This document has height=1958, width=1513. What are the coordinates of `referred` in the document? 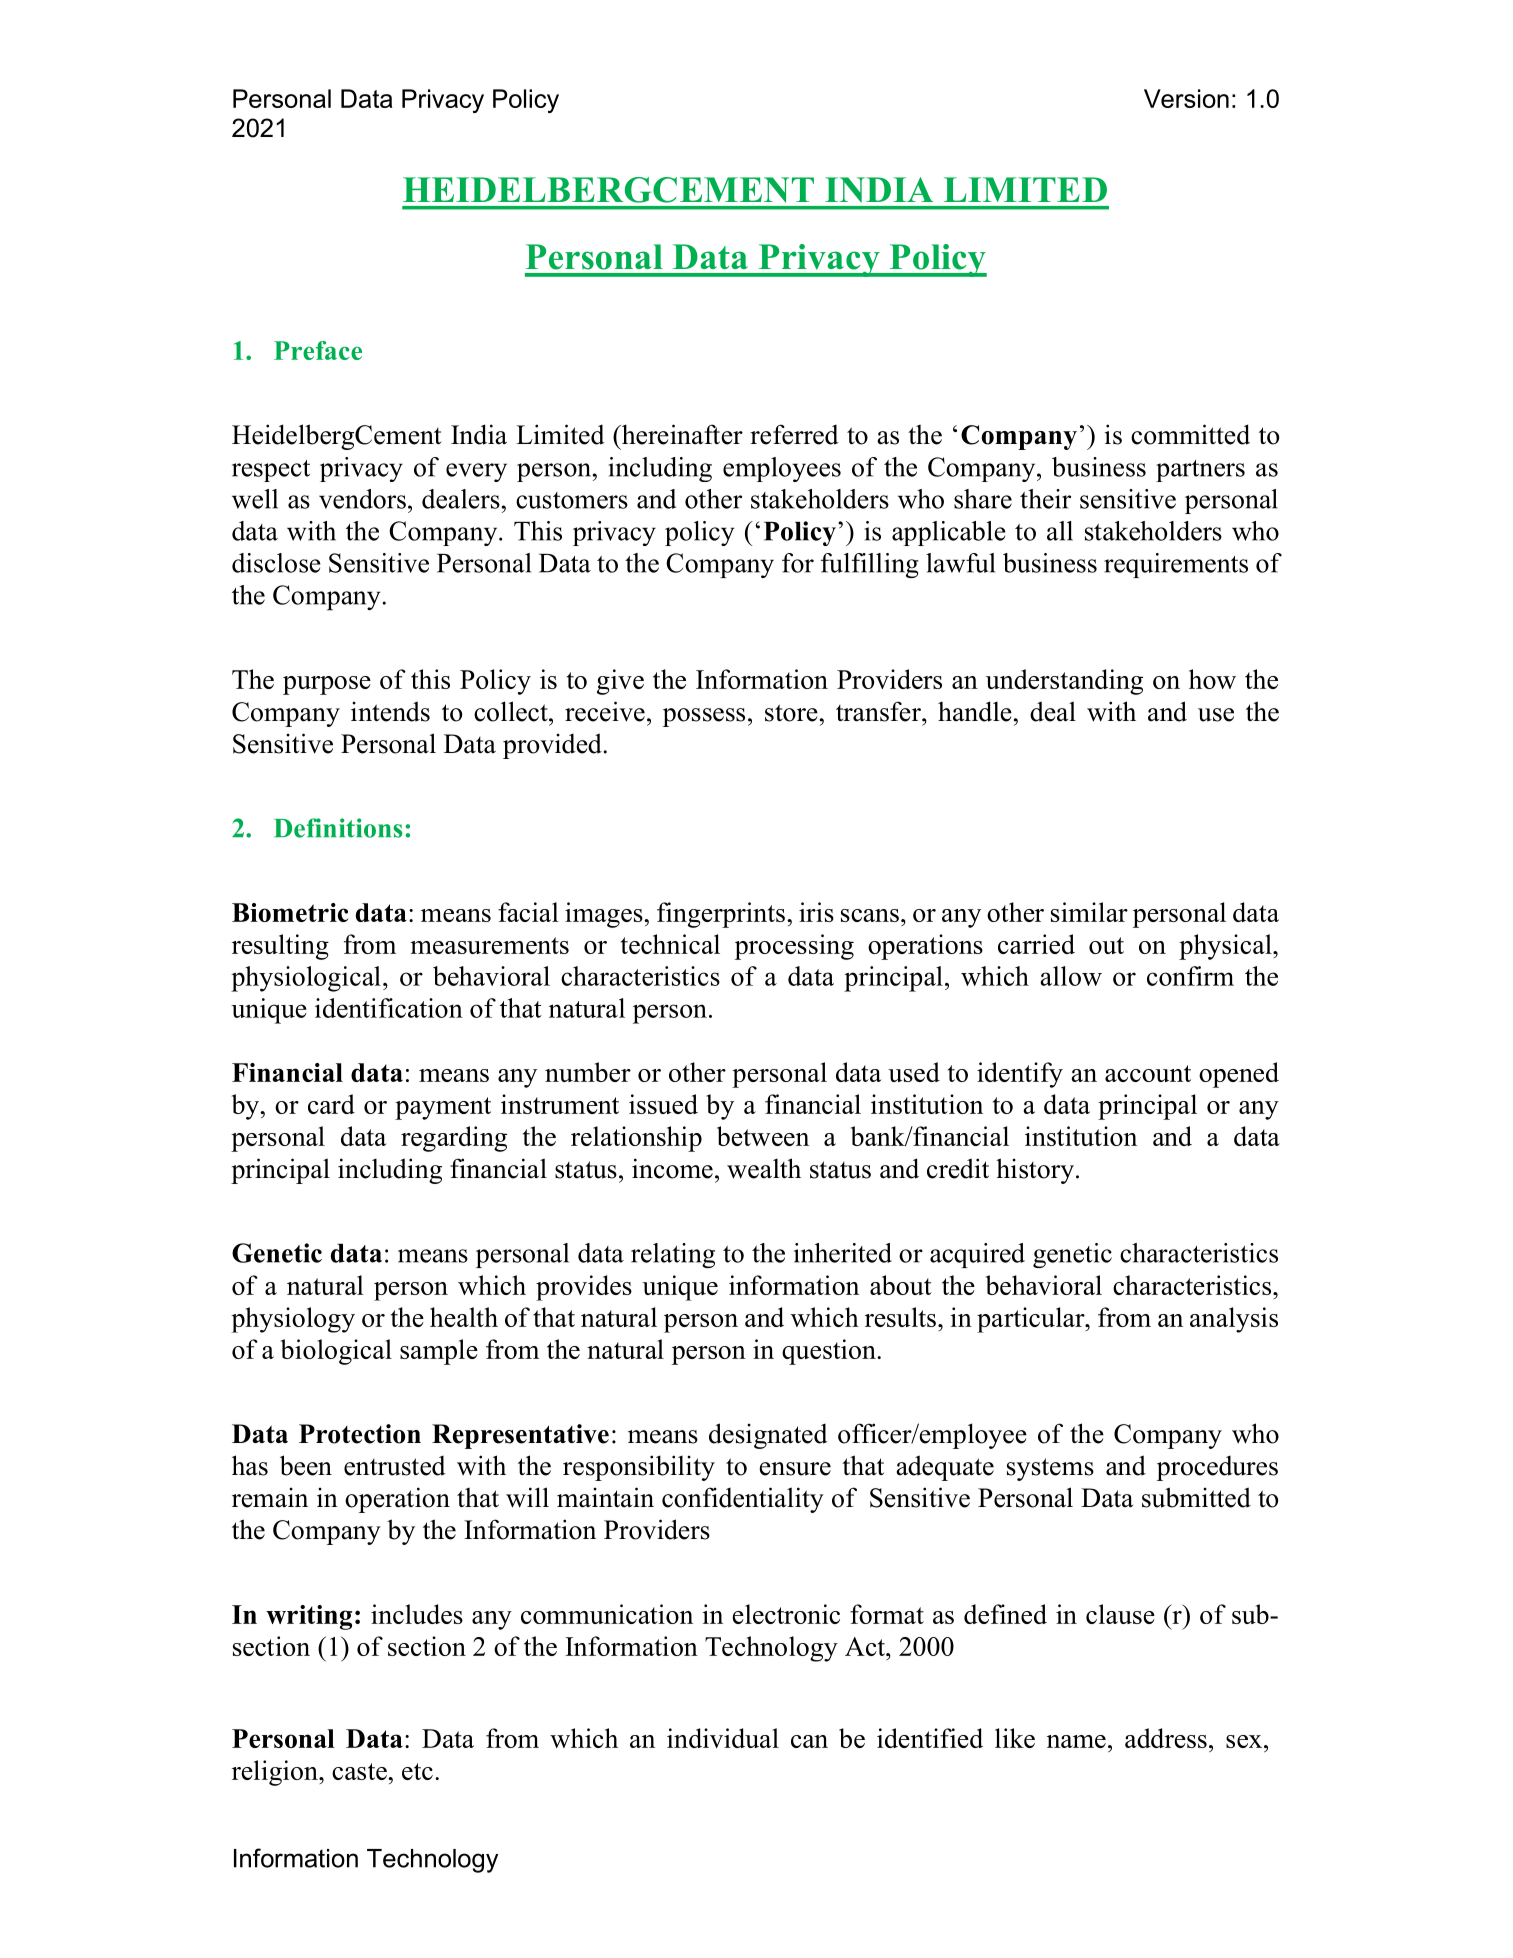 It's located at (794, 434).
